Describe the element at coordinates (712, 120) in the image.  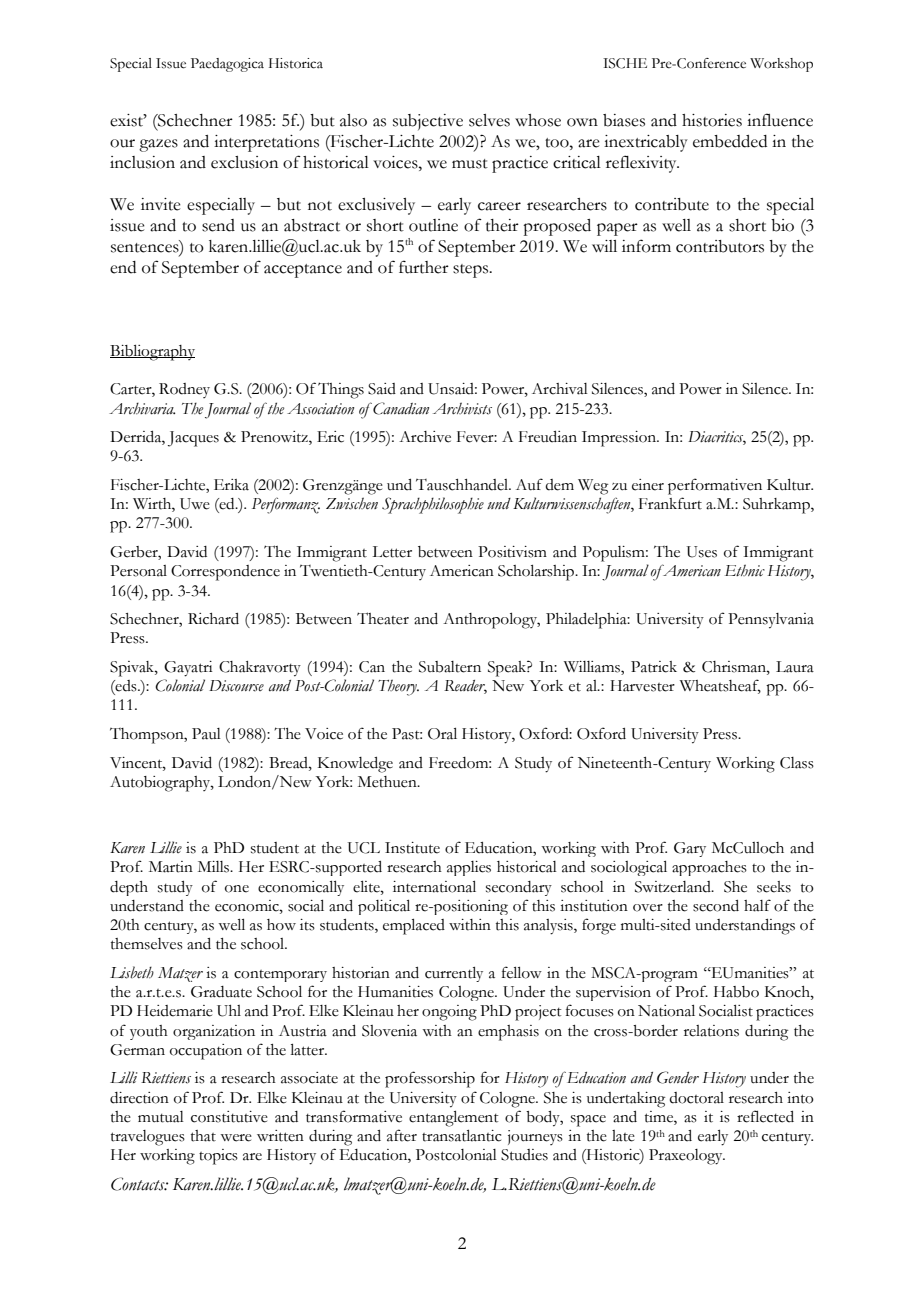
I see `histories` at that location.
